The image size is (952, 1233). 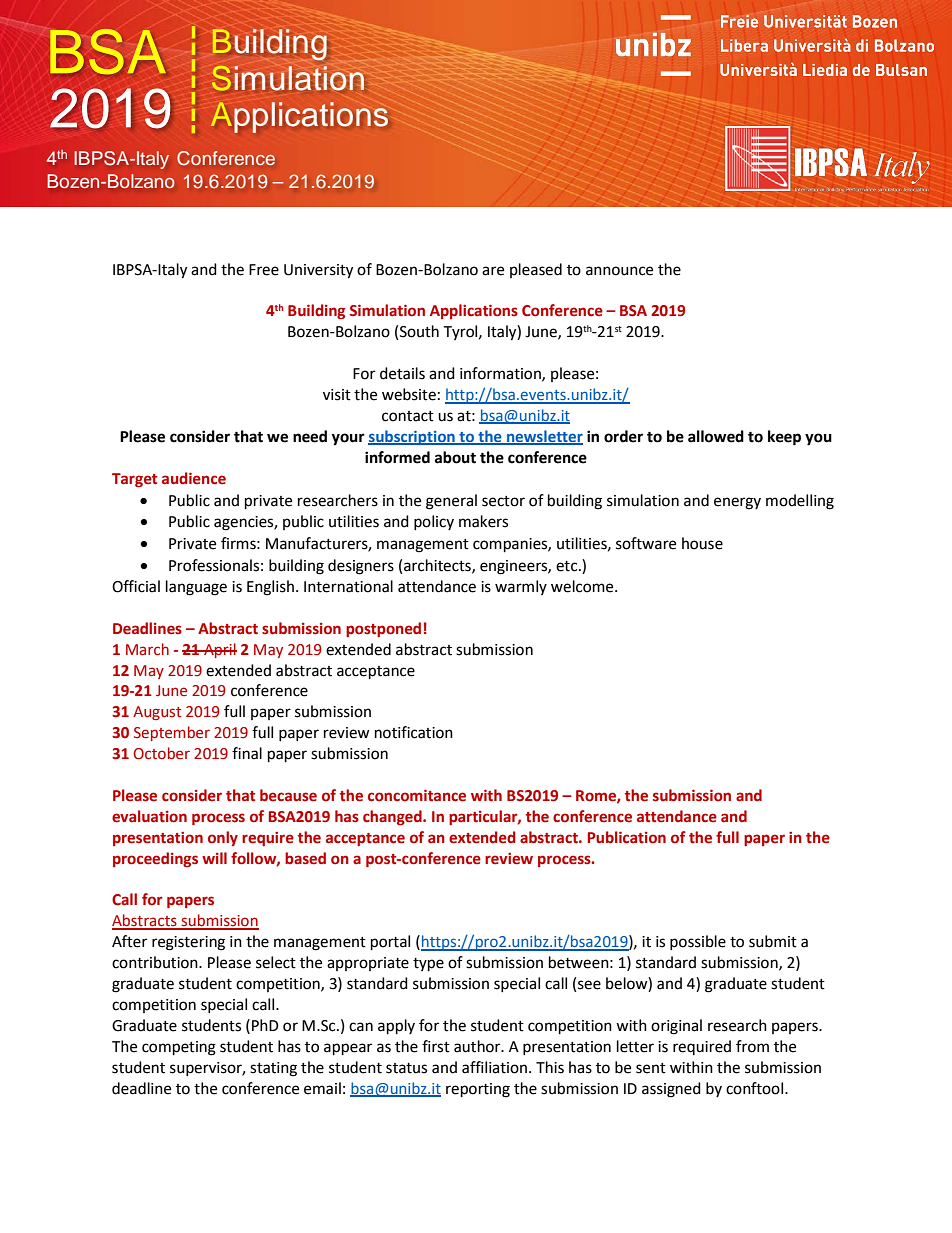 I want to click on announce, so click(x=619, y=271).
